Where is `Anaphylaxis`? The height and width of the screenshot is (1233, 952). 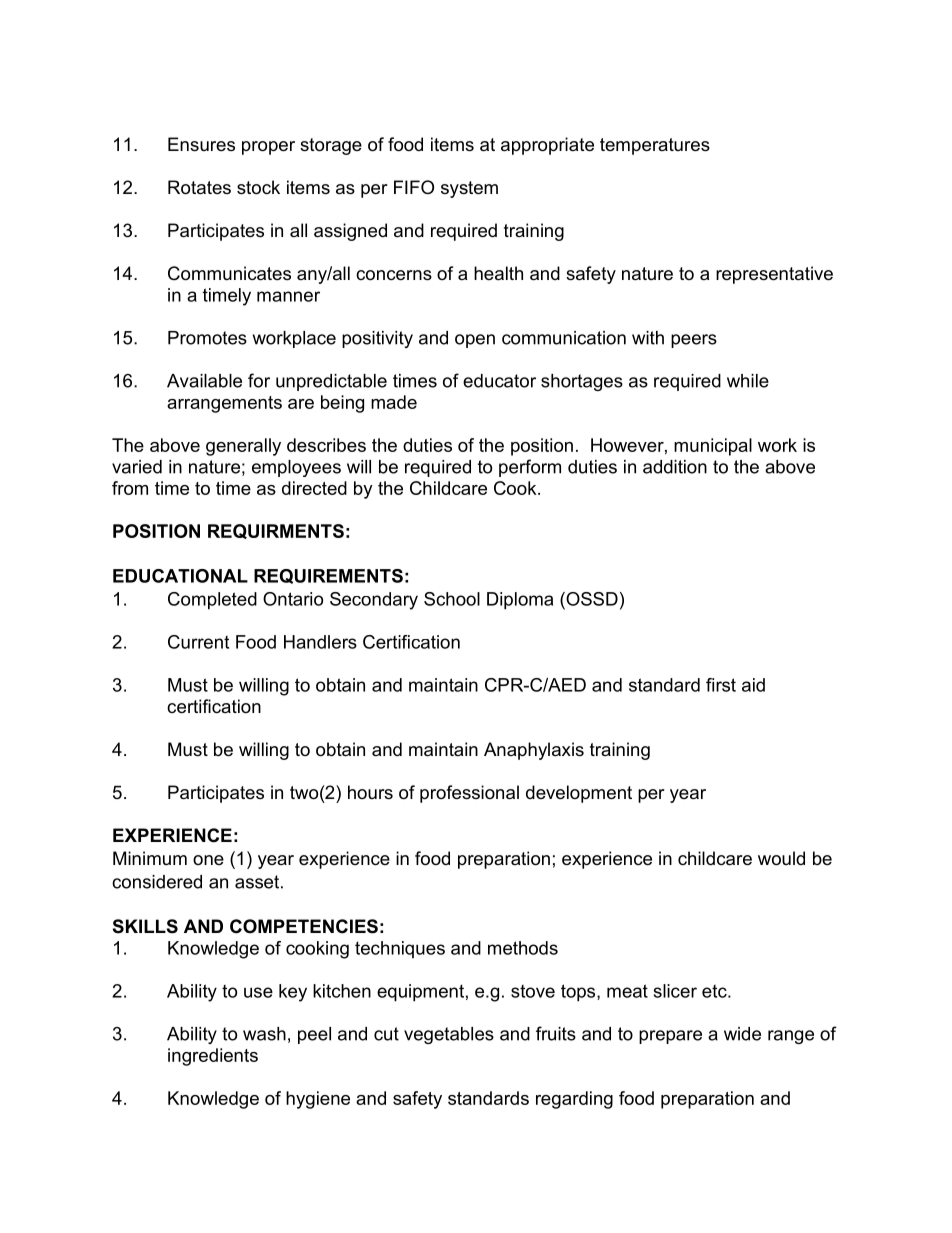
Anaphylaxis is located at coordinates (534, 751).
